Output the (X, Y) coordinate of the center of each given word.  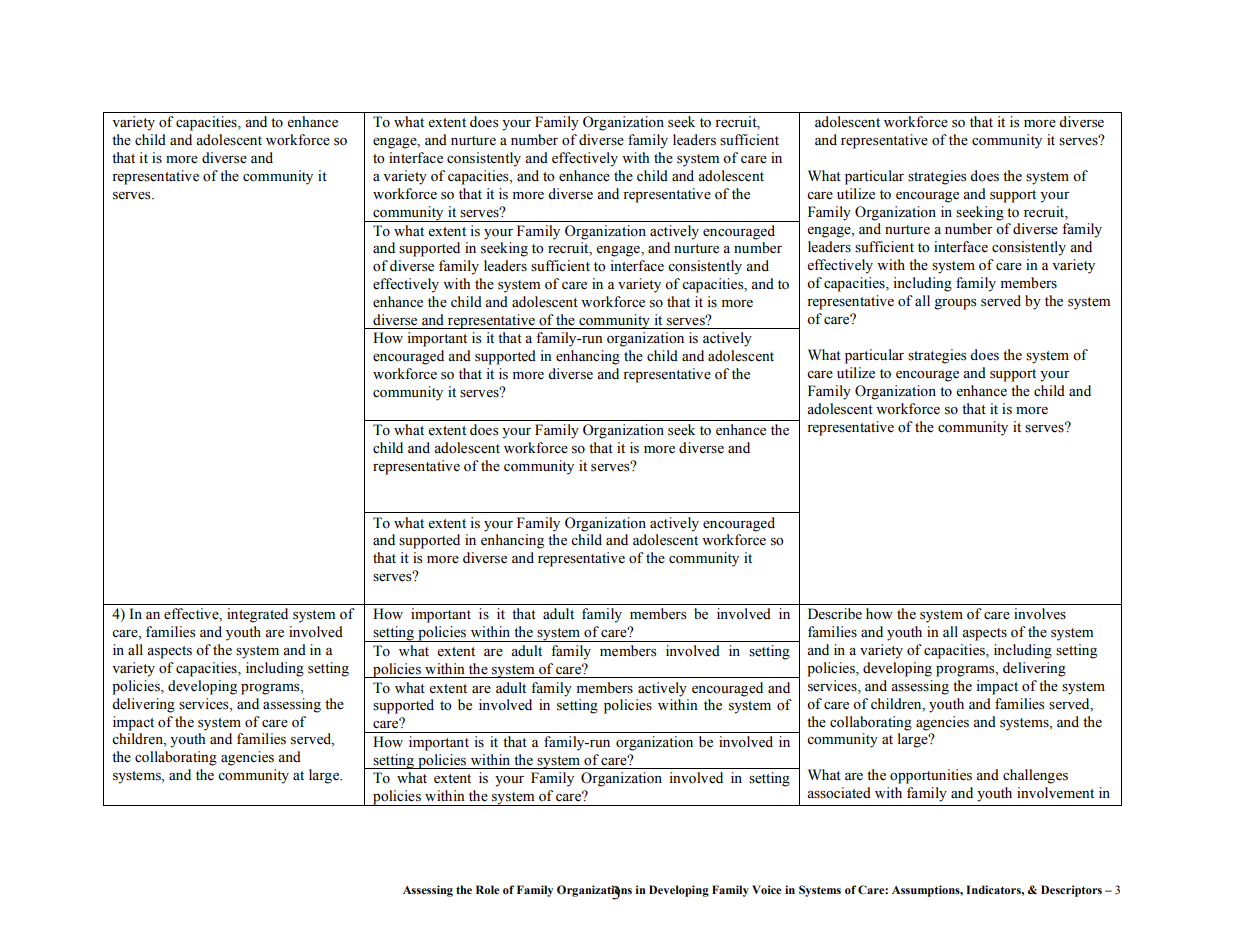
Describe (835, 614)
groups (955, 304)
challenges (1035, 776)
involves (1040, 614)
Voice (767, 889)
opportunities (931, 776)
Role (488, 889)
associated (839, 793)
